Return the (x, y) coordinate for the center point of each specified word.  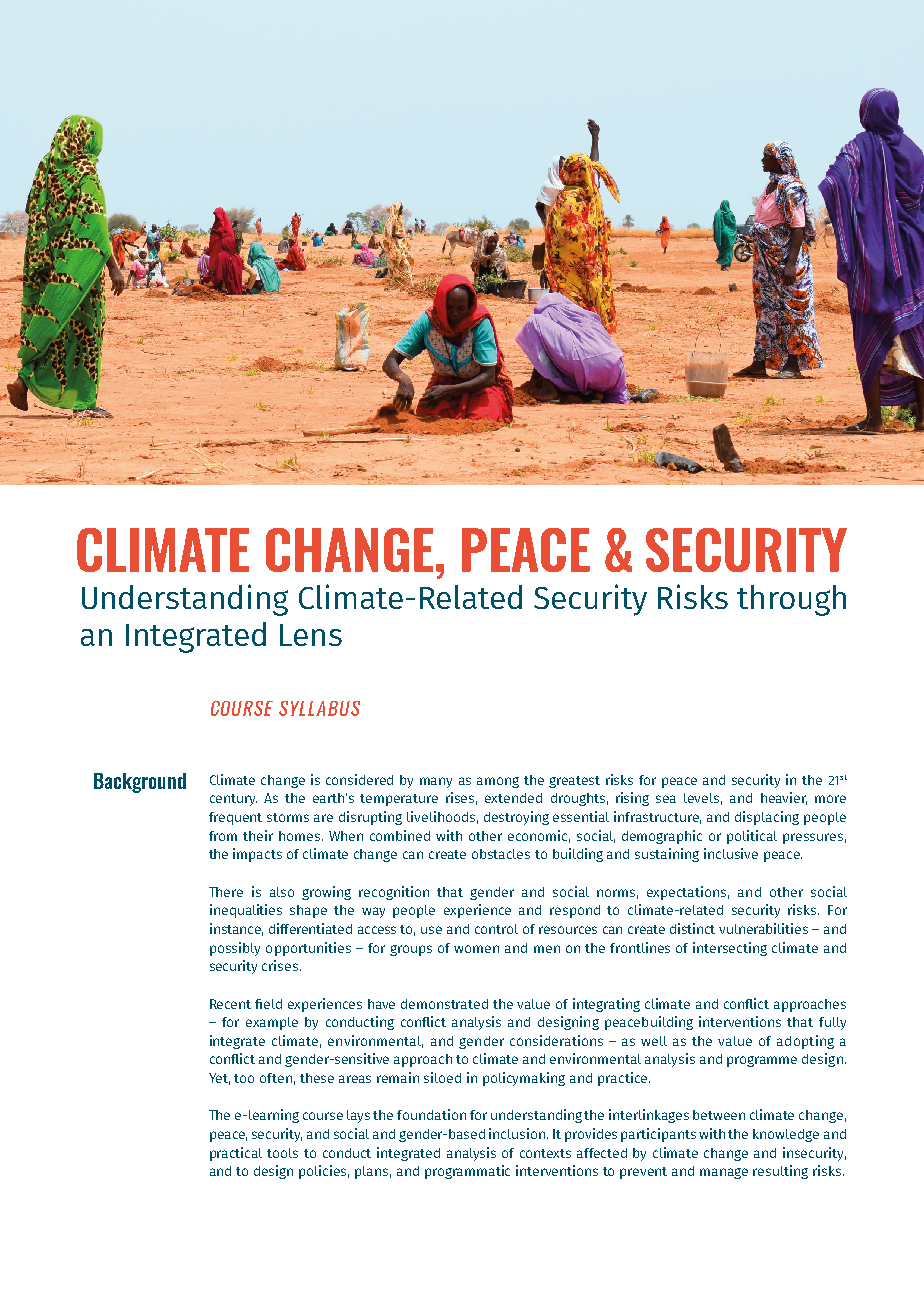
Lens (311, 635)
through (791, 600)
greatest (574, 782)
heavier (784, 798)
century (233, 800)
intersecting (730, 949)
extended (513, 798)
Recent (230, 1004)
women (476, 949)
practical (236, 1154)
